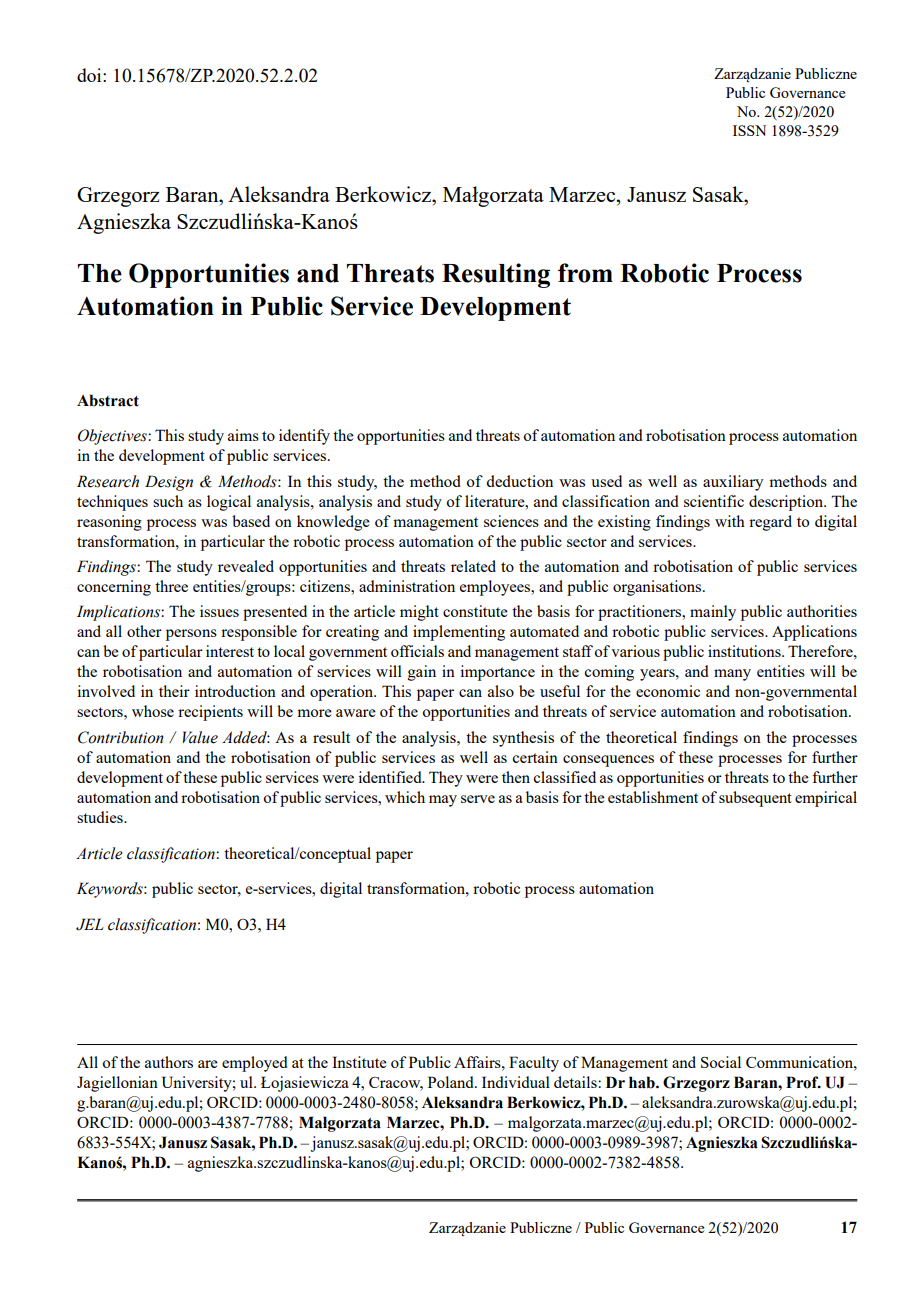  What do you see at coordinates (733, 483) in the document?
I see `auxiliary` at bounding box center [733, 483].
